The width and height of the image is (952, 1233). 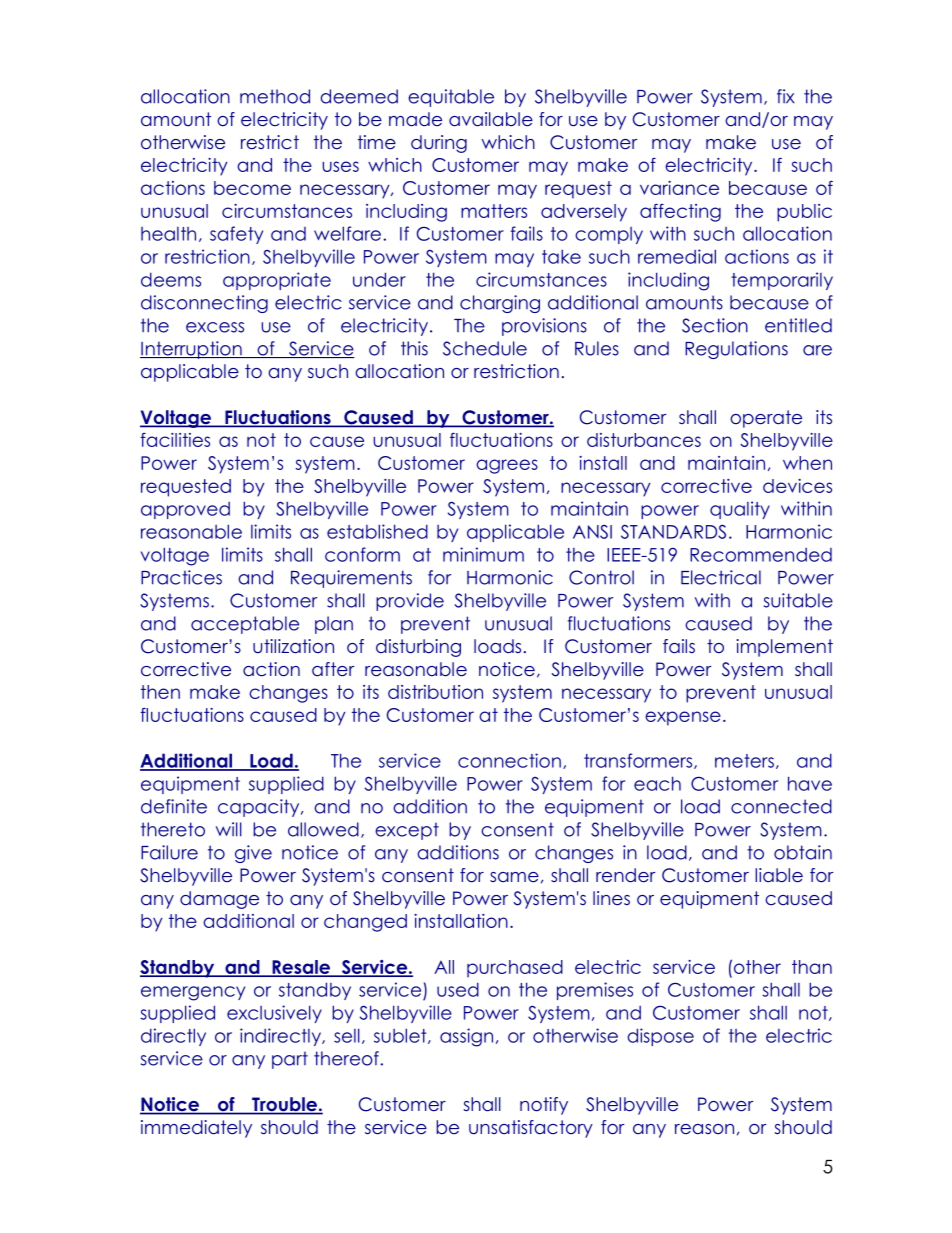 What do you see at coordinates (766, 419) in the image?
I see `operate` at bounding box center [766, 419].
